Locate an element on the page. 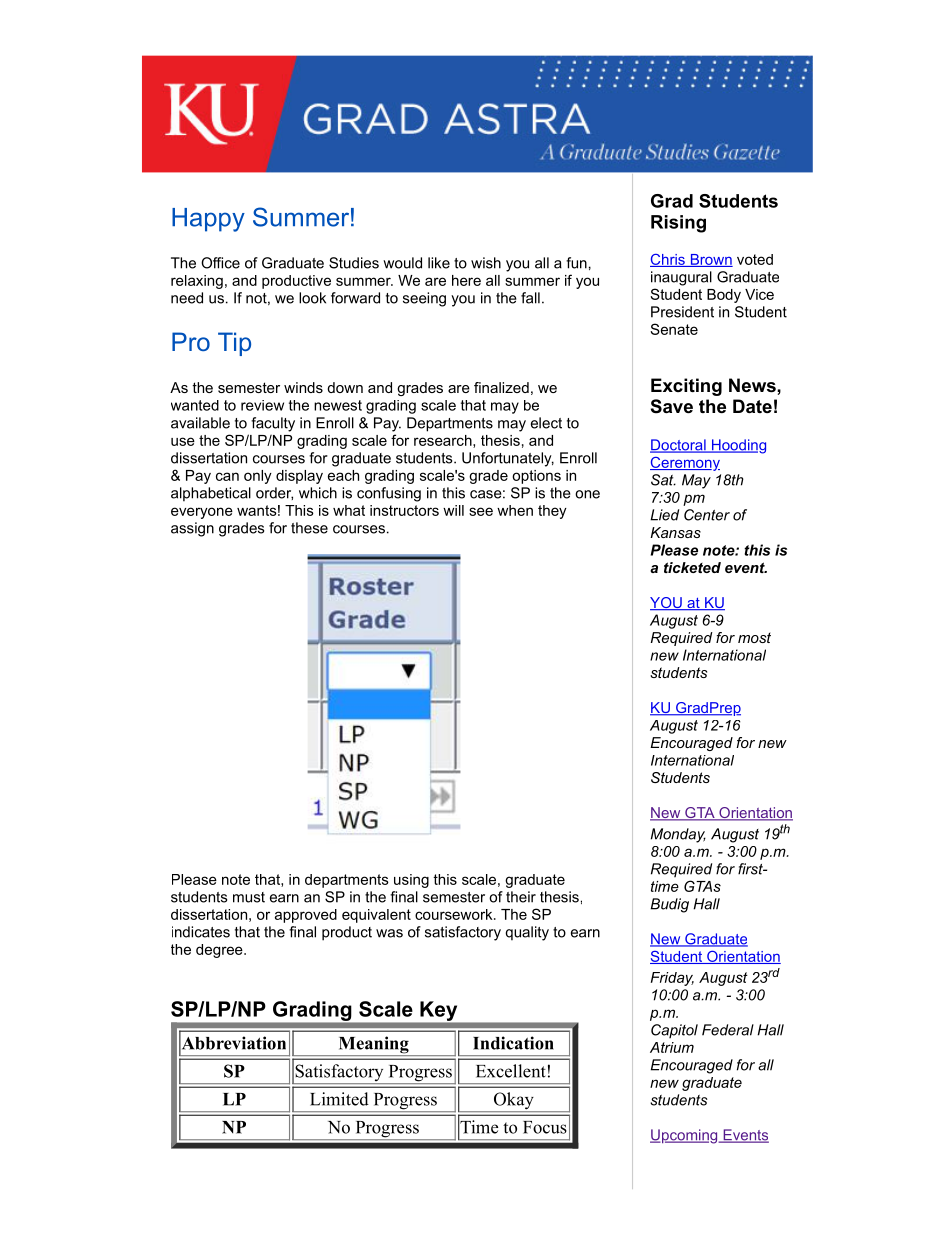  Okay is located at coordinates (513, 1102).
